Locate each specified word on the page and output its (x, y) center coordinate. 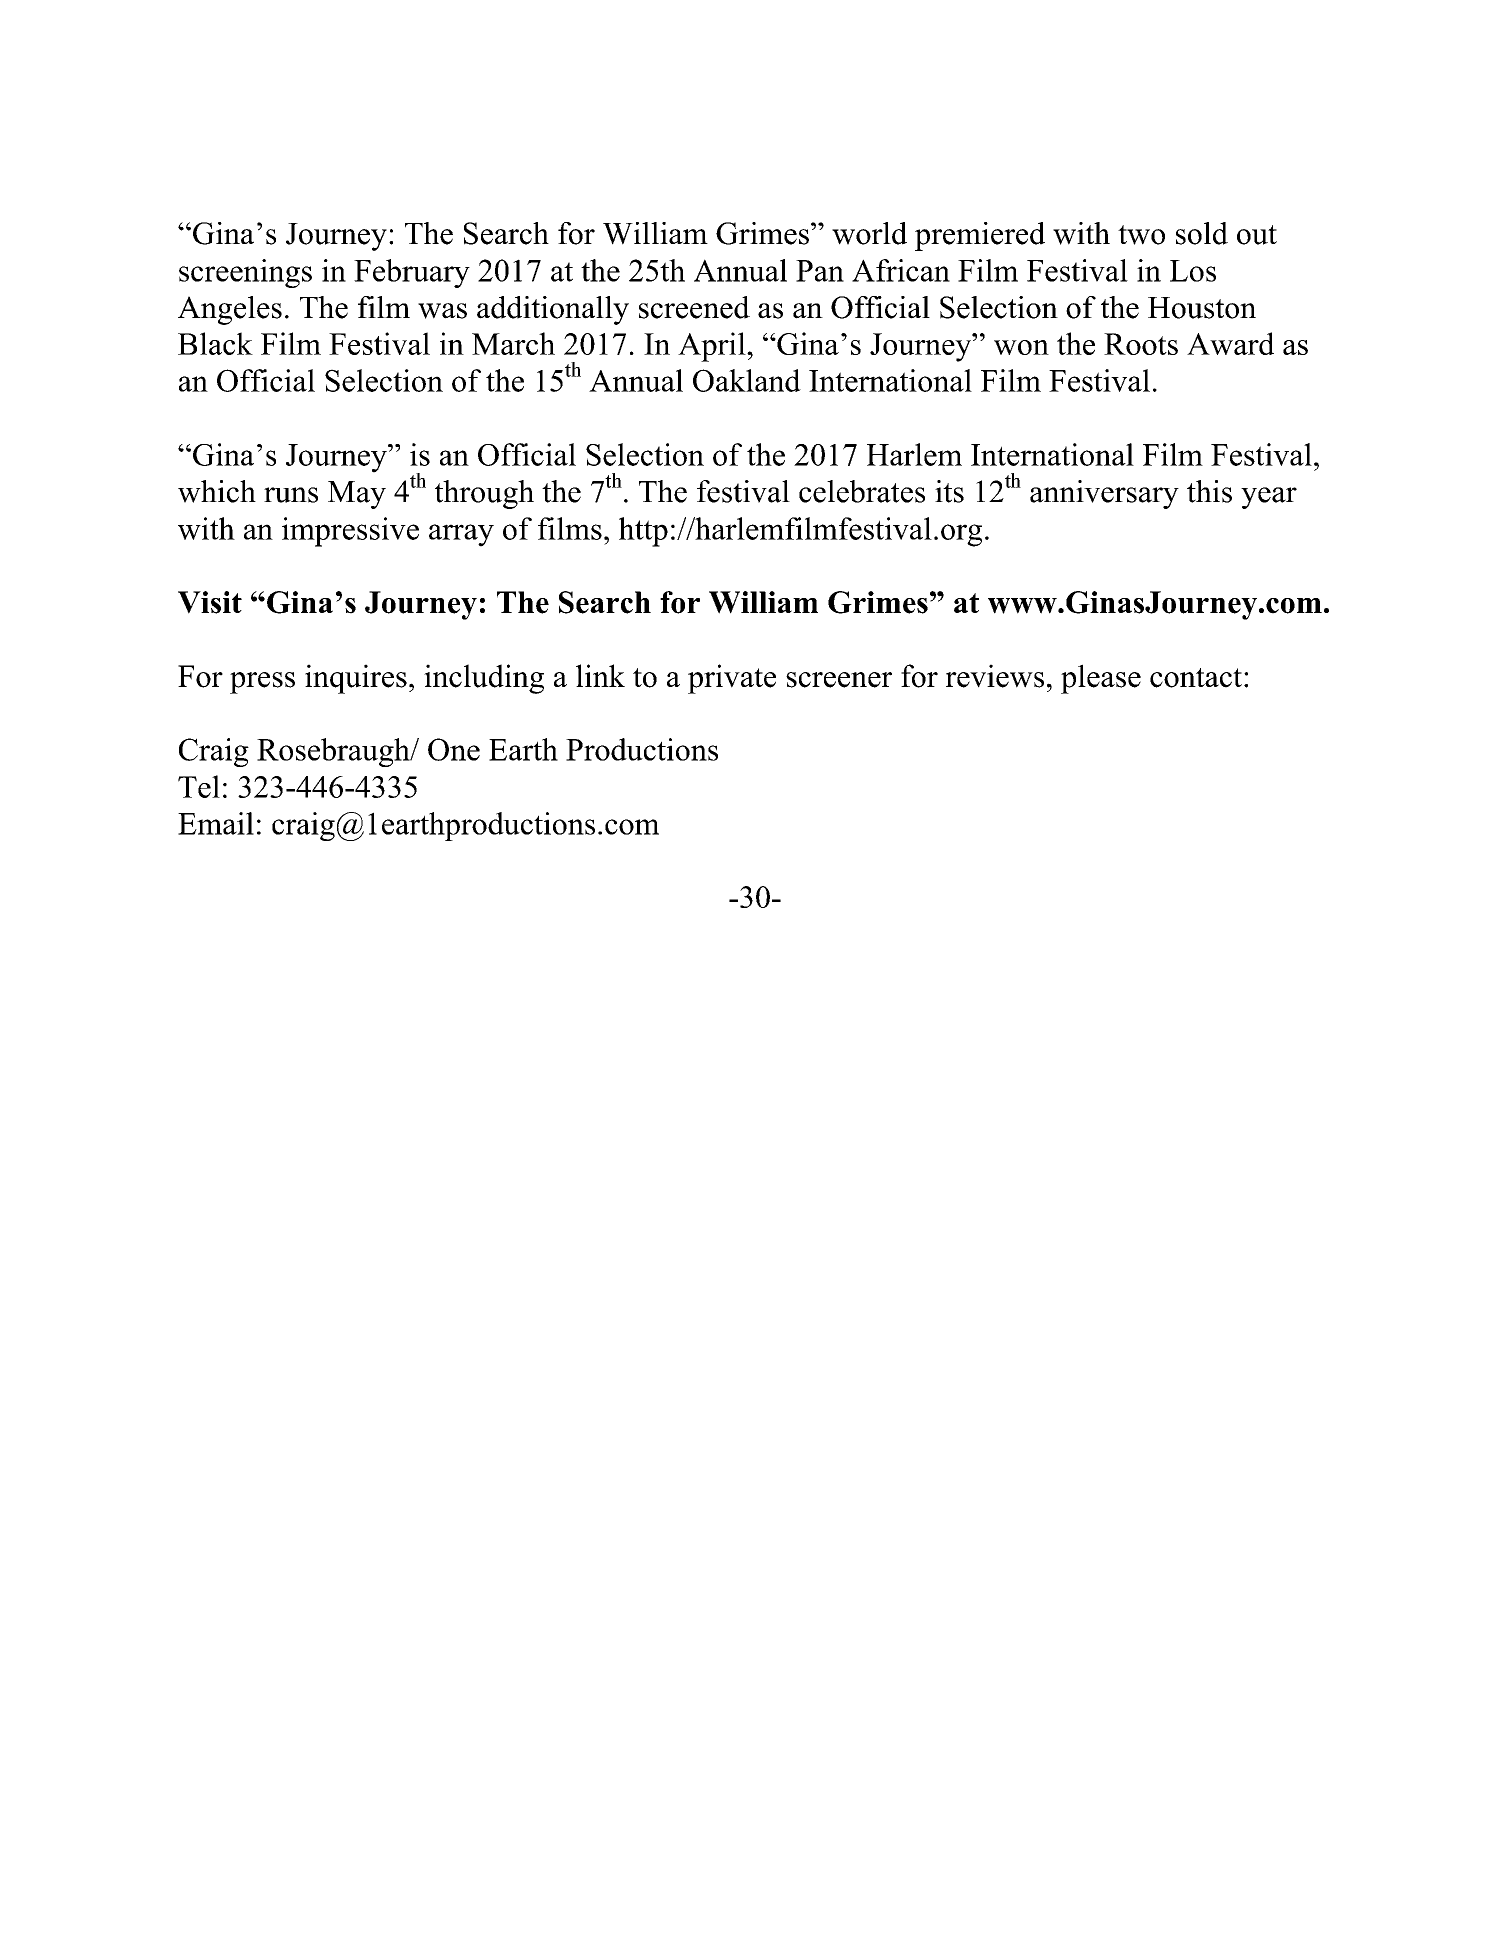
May (357, 495)
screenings (245, 273)
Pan (820, 271)
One (454, 749)
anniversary (1104, 494)
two (1141, 235)
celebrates (862, 491)
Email (216, 823)
